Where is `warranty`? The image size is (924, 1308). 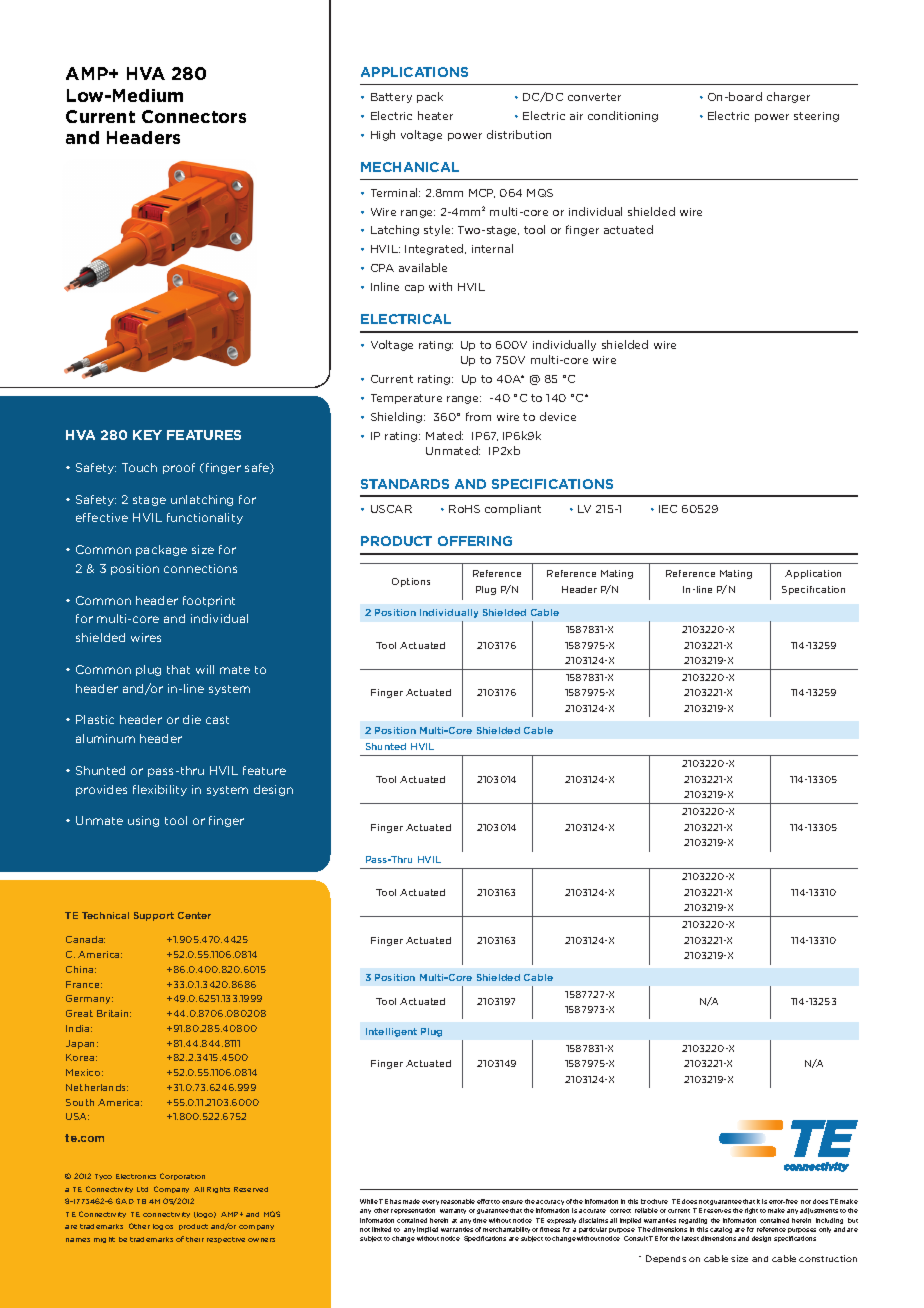 warranty is located at coordinates (453, 1211).
